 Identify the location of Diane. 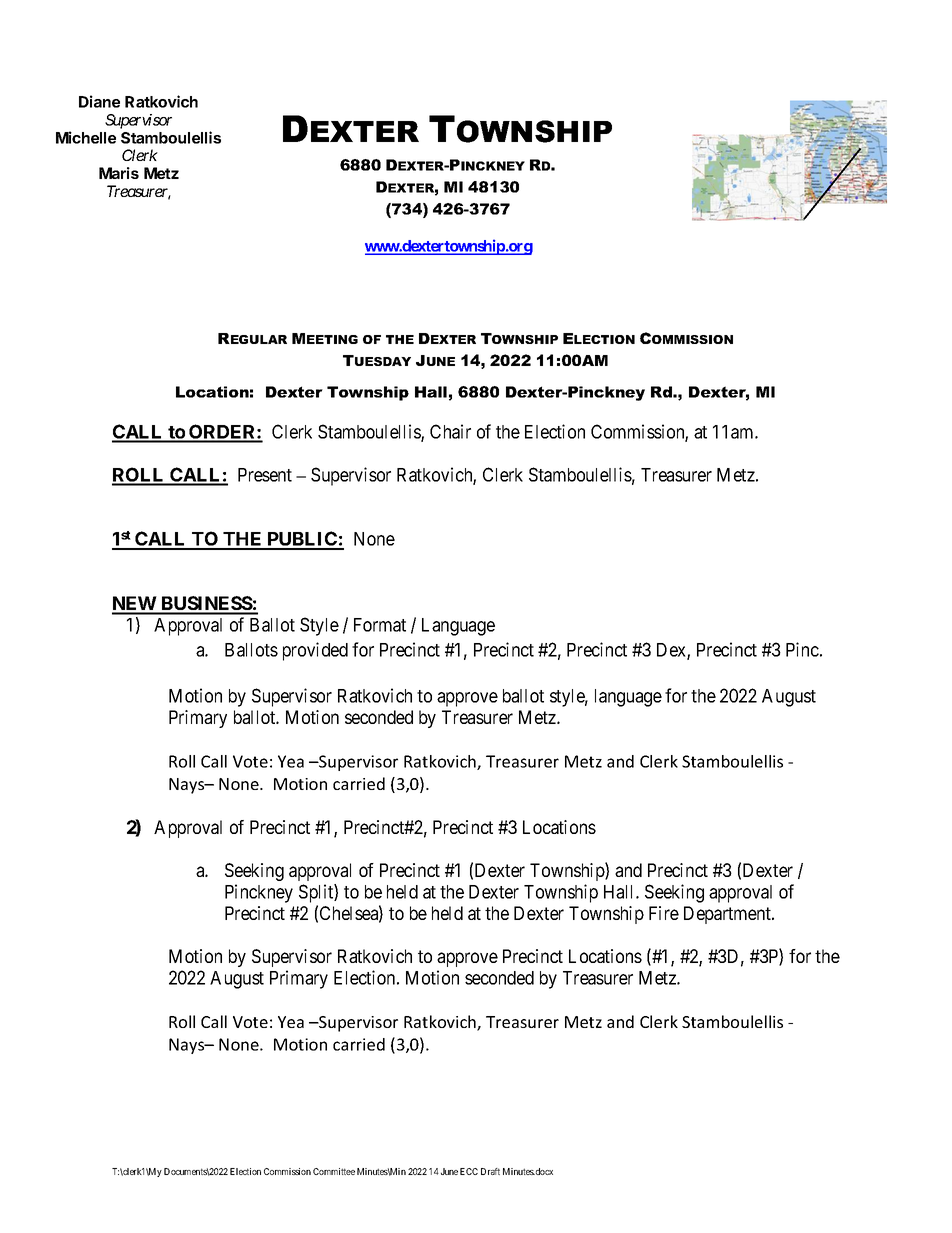
(99, 101).
